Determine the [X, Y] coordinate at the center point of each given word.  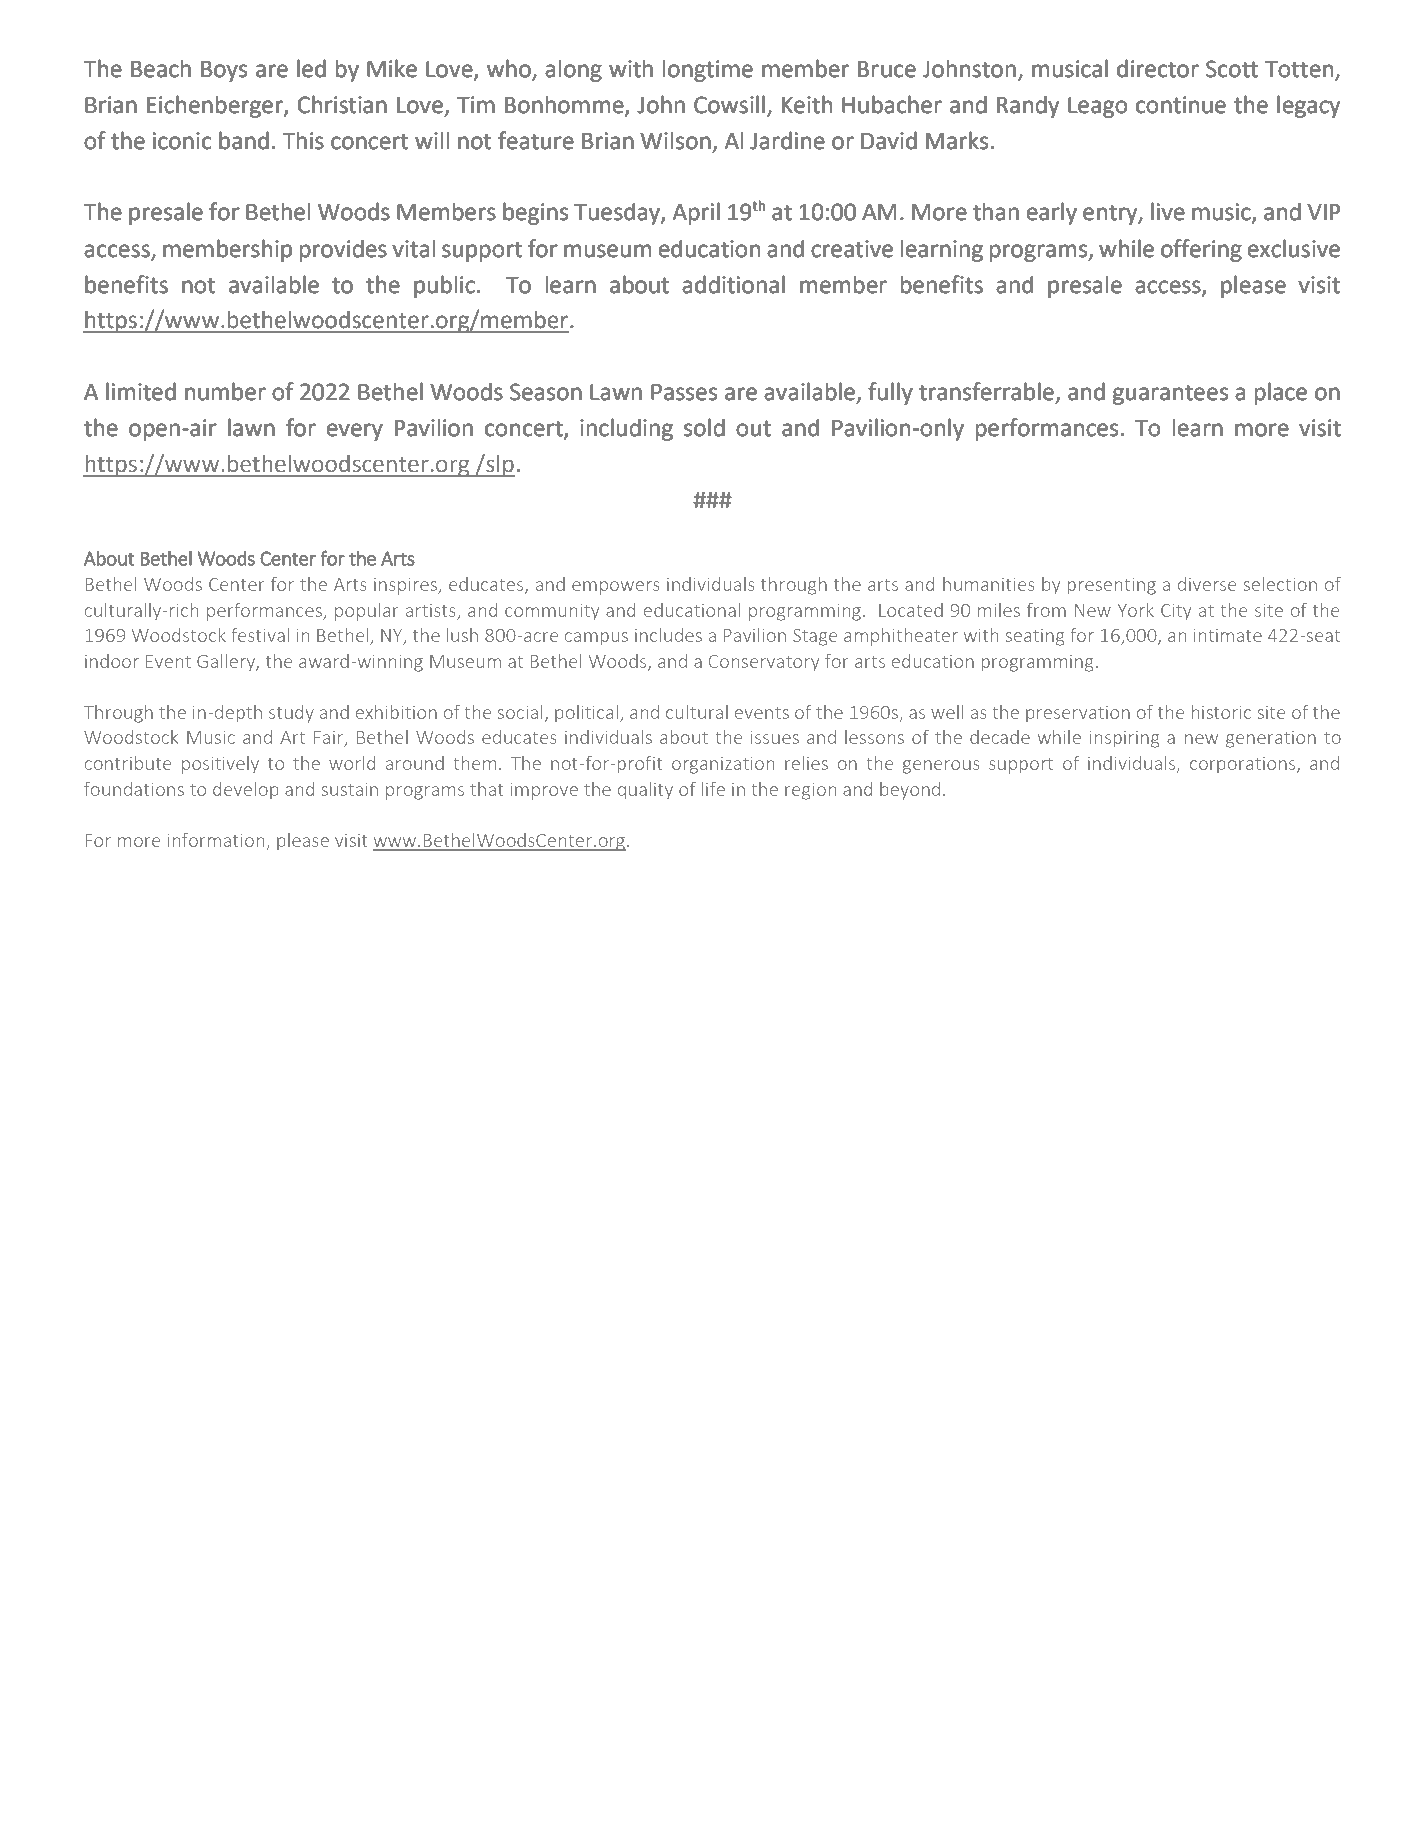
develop [246, 791]
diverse [1207, 584]
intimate [1228, 635]
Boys [224, 71]
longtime [707, 70]
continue [1181, 105]
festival [260, 634]
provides [343, 250]
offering [1201, 250]
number [225, 391]
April [696, 213]
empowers [616, 588]
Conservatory [764, 663]
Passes [684, 392]
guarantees [1170, 394]
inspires [406, 586]
